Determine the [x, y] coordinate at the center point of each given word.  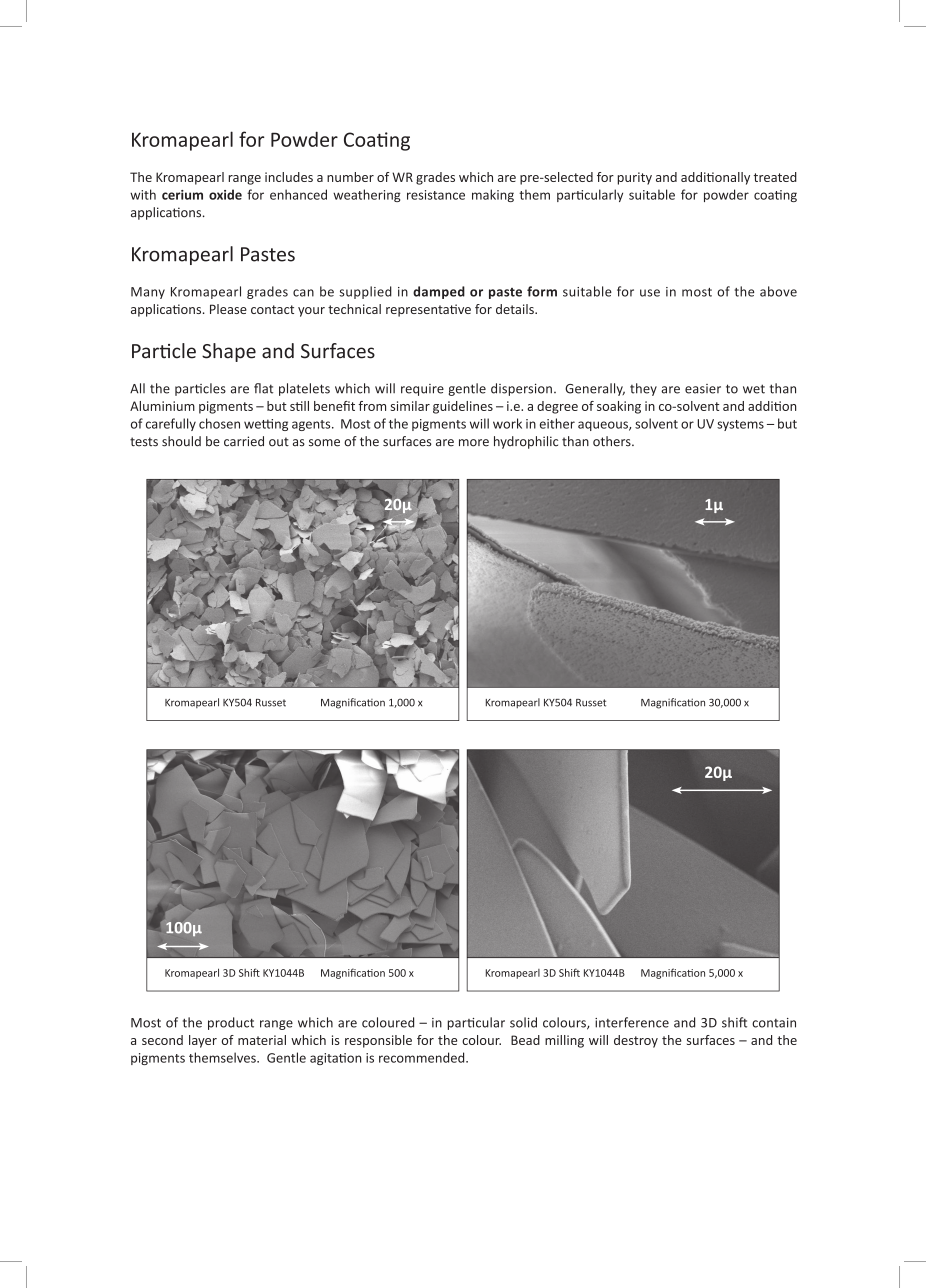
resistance [436, 195]
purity [635, 178]
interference [632, 1022]
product [231, 1023]
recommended [423, 1057]
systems [740, 425]
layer [203, 1041]
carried [244, 441]
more [474, 443]
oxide [225, 194]
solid [523, 1022]
